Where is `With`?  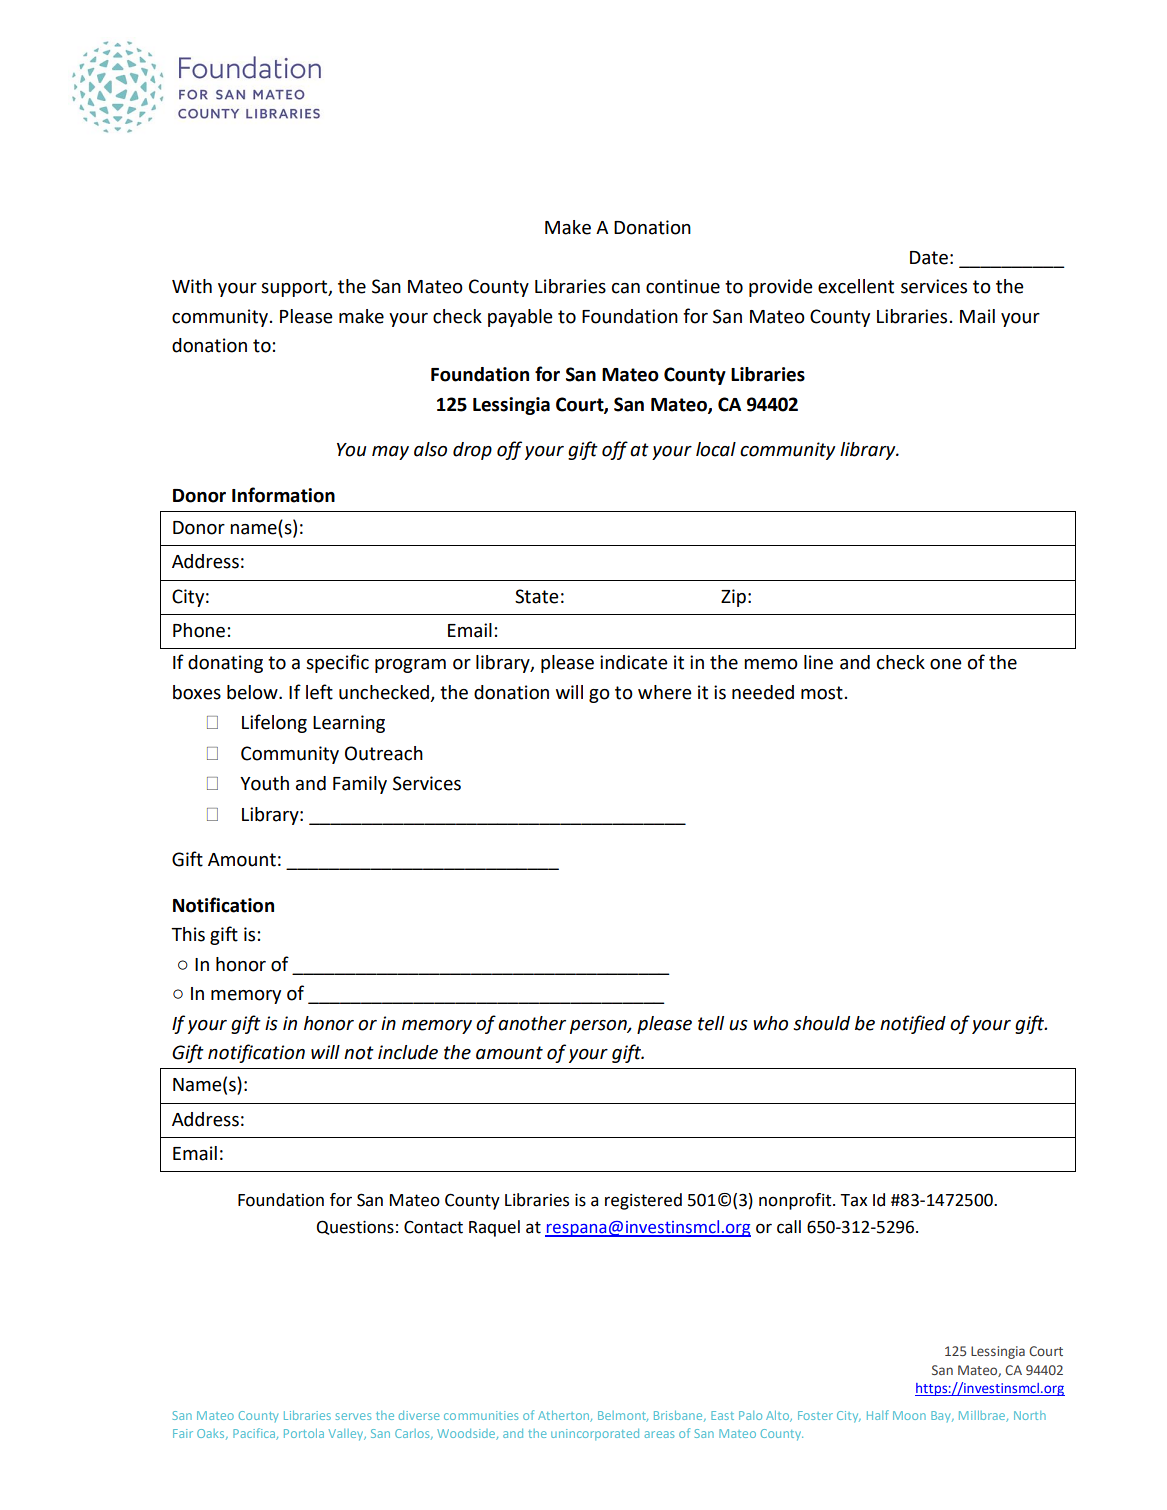 With is located at coordinates (192, 286).
